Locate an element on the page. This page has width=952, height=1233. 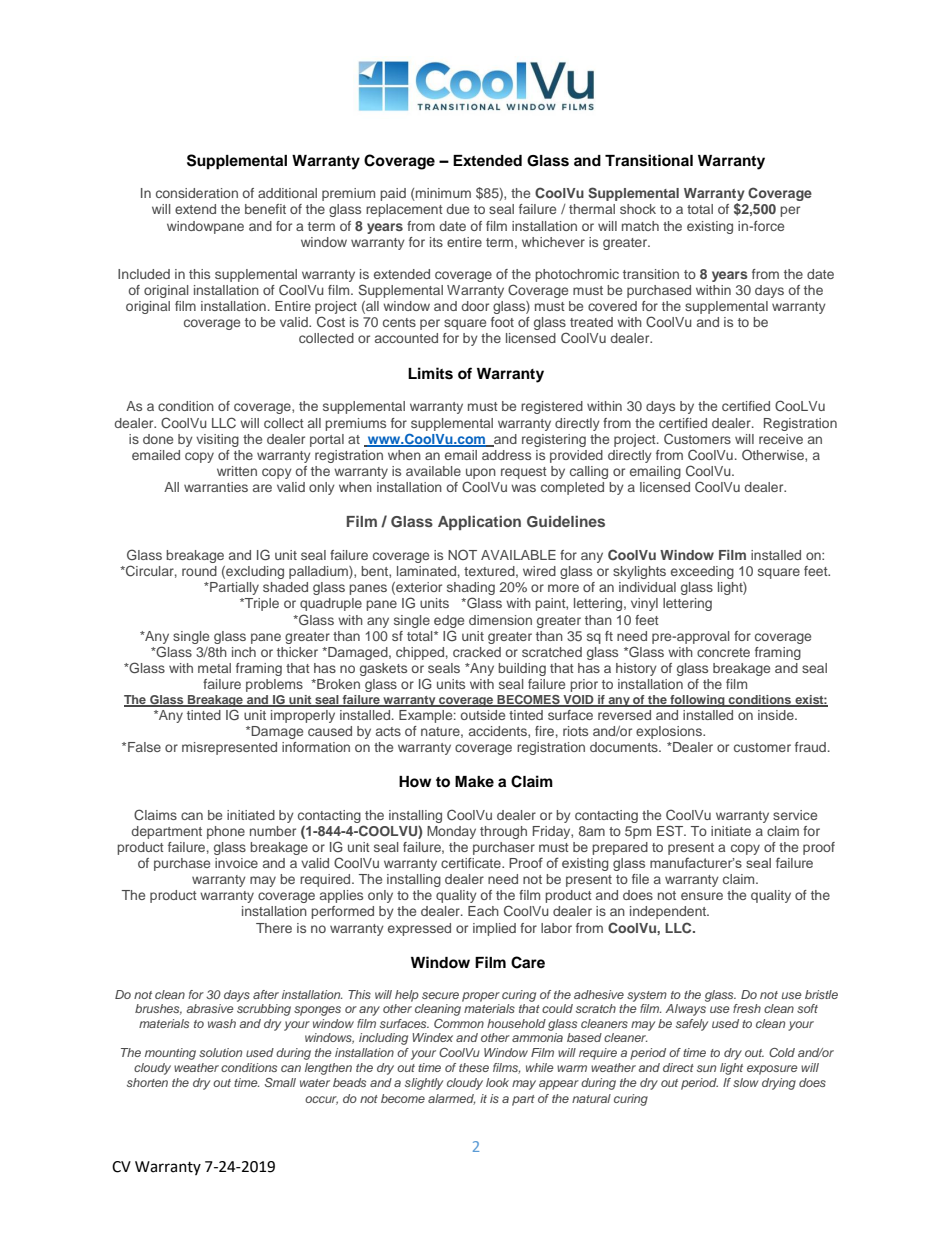
service is located at coordinates (795, 815).
